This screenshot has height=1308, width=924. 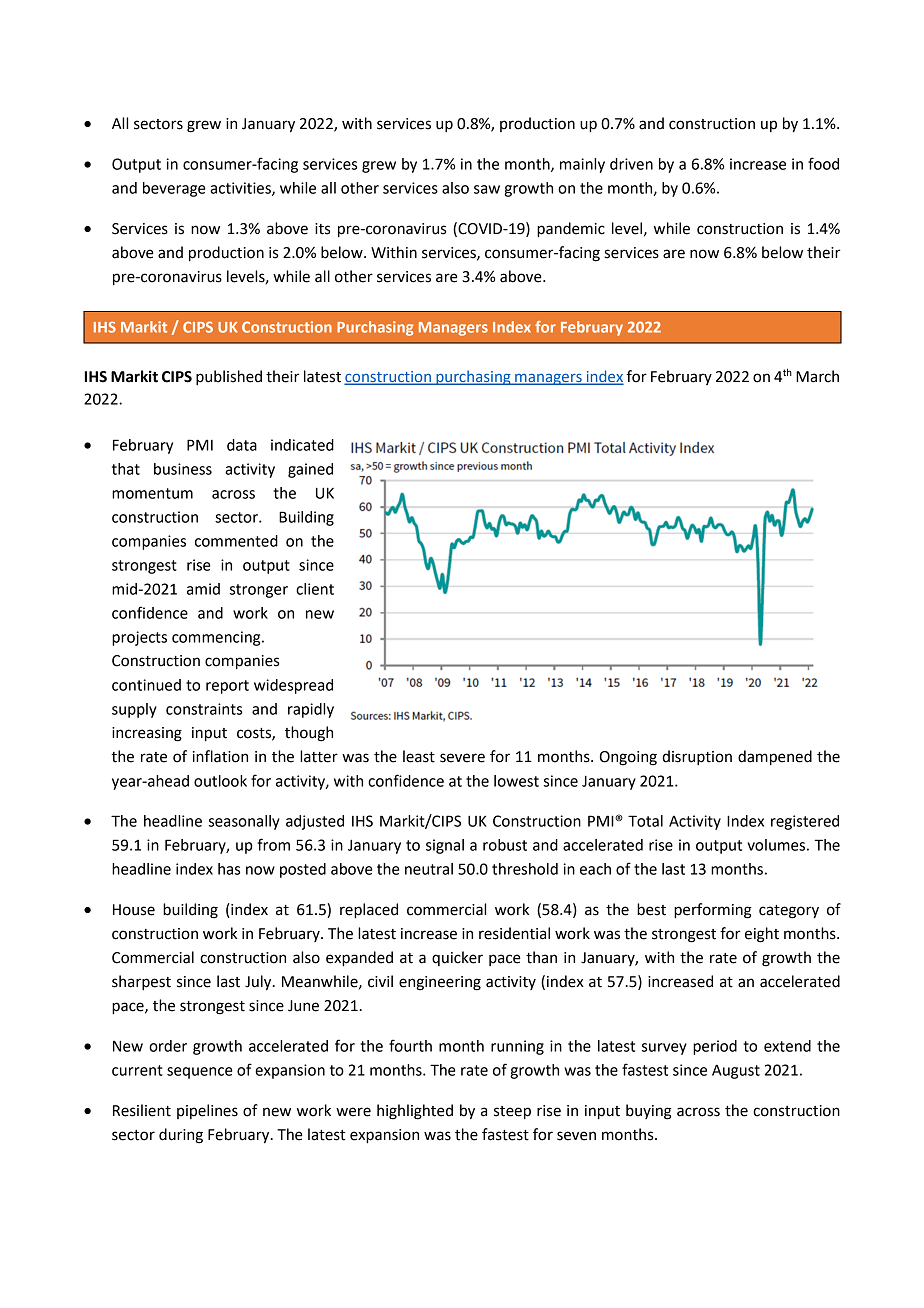 What do you see at coordinates (310, 470) in the screenshot?
I see `gained` at bounding box center [310, 470].
